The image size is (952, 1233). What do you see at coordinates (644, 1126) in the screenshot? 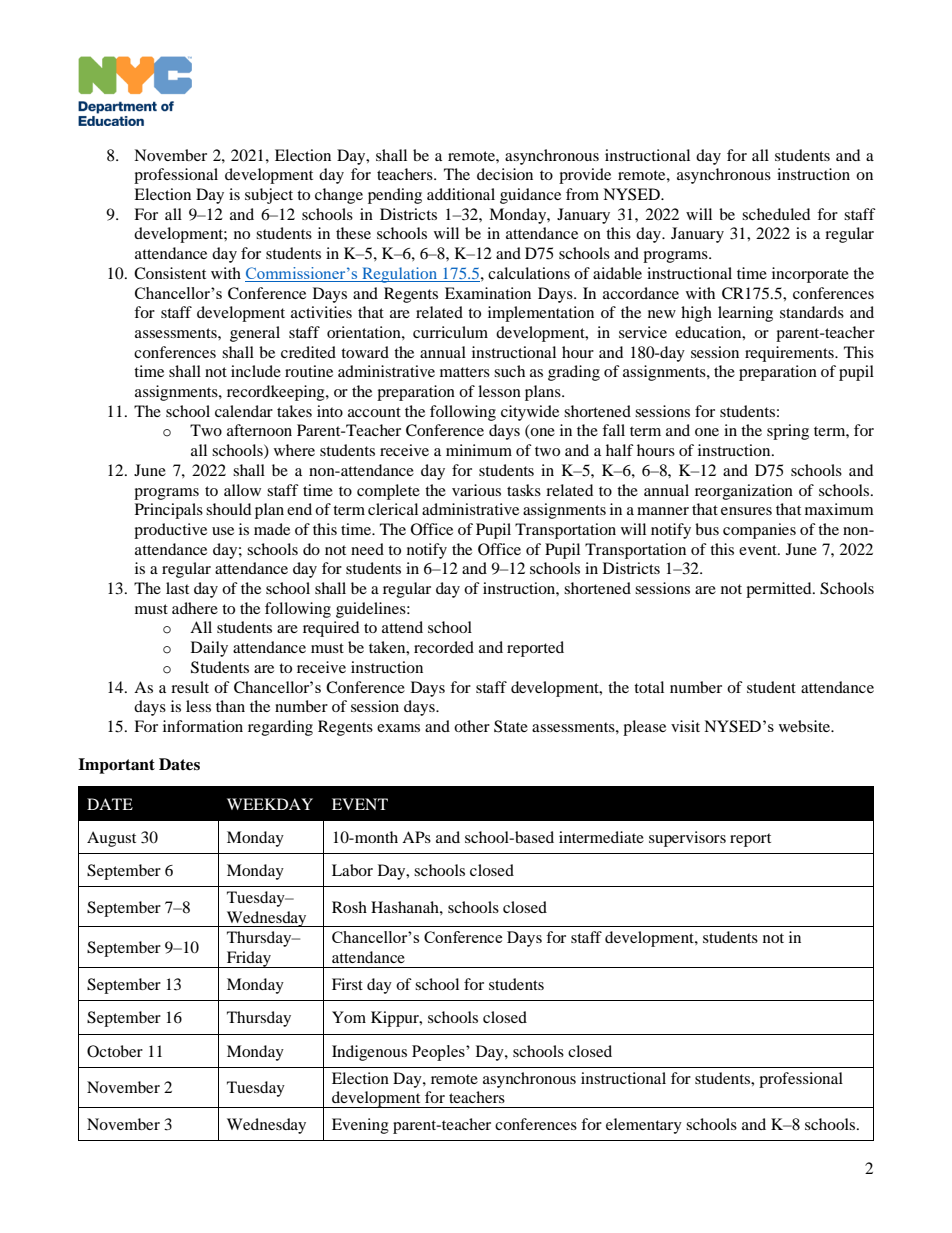
I see `elementary` at bounding box center [644, 1126].
